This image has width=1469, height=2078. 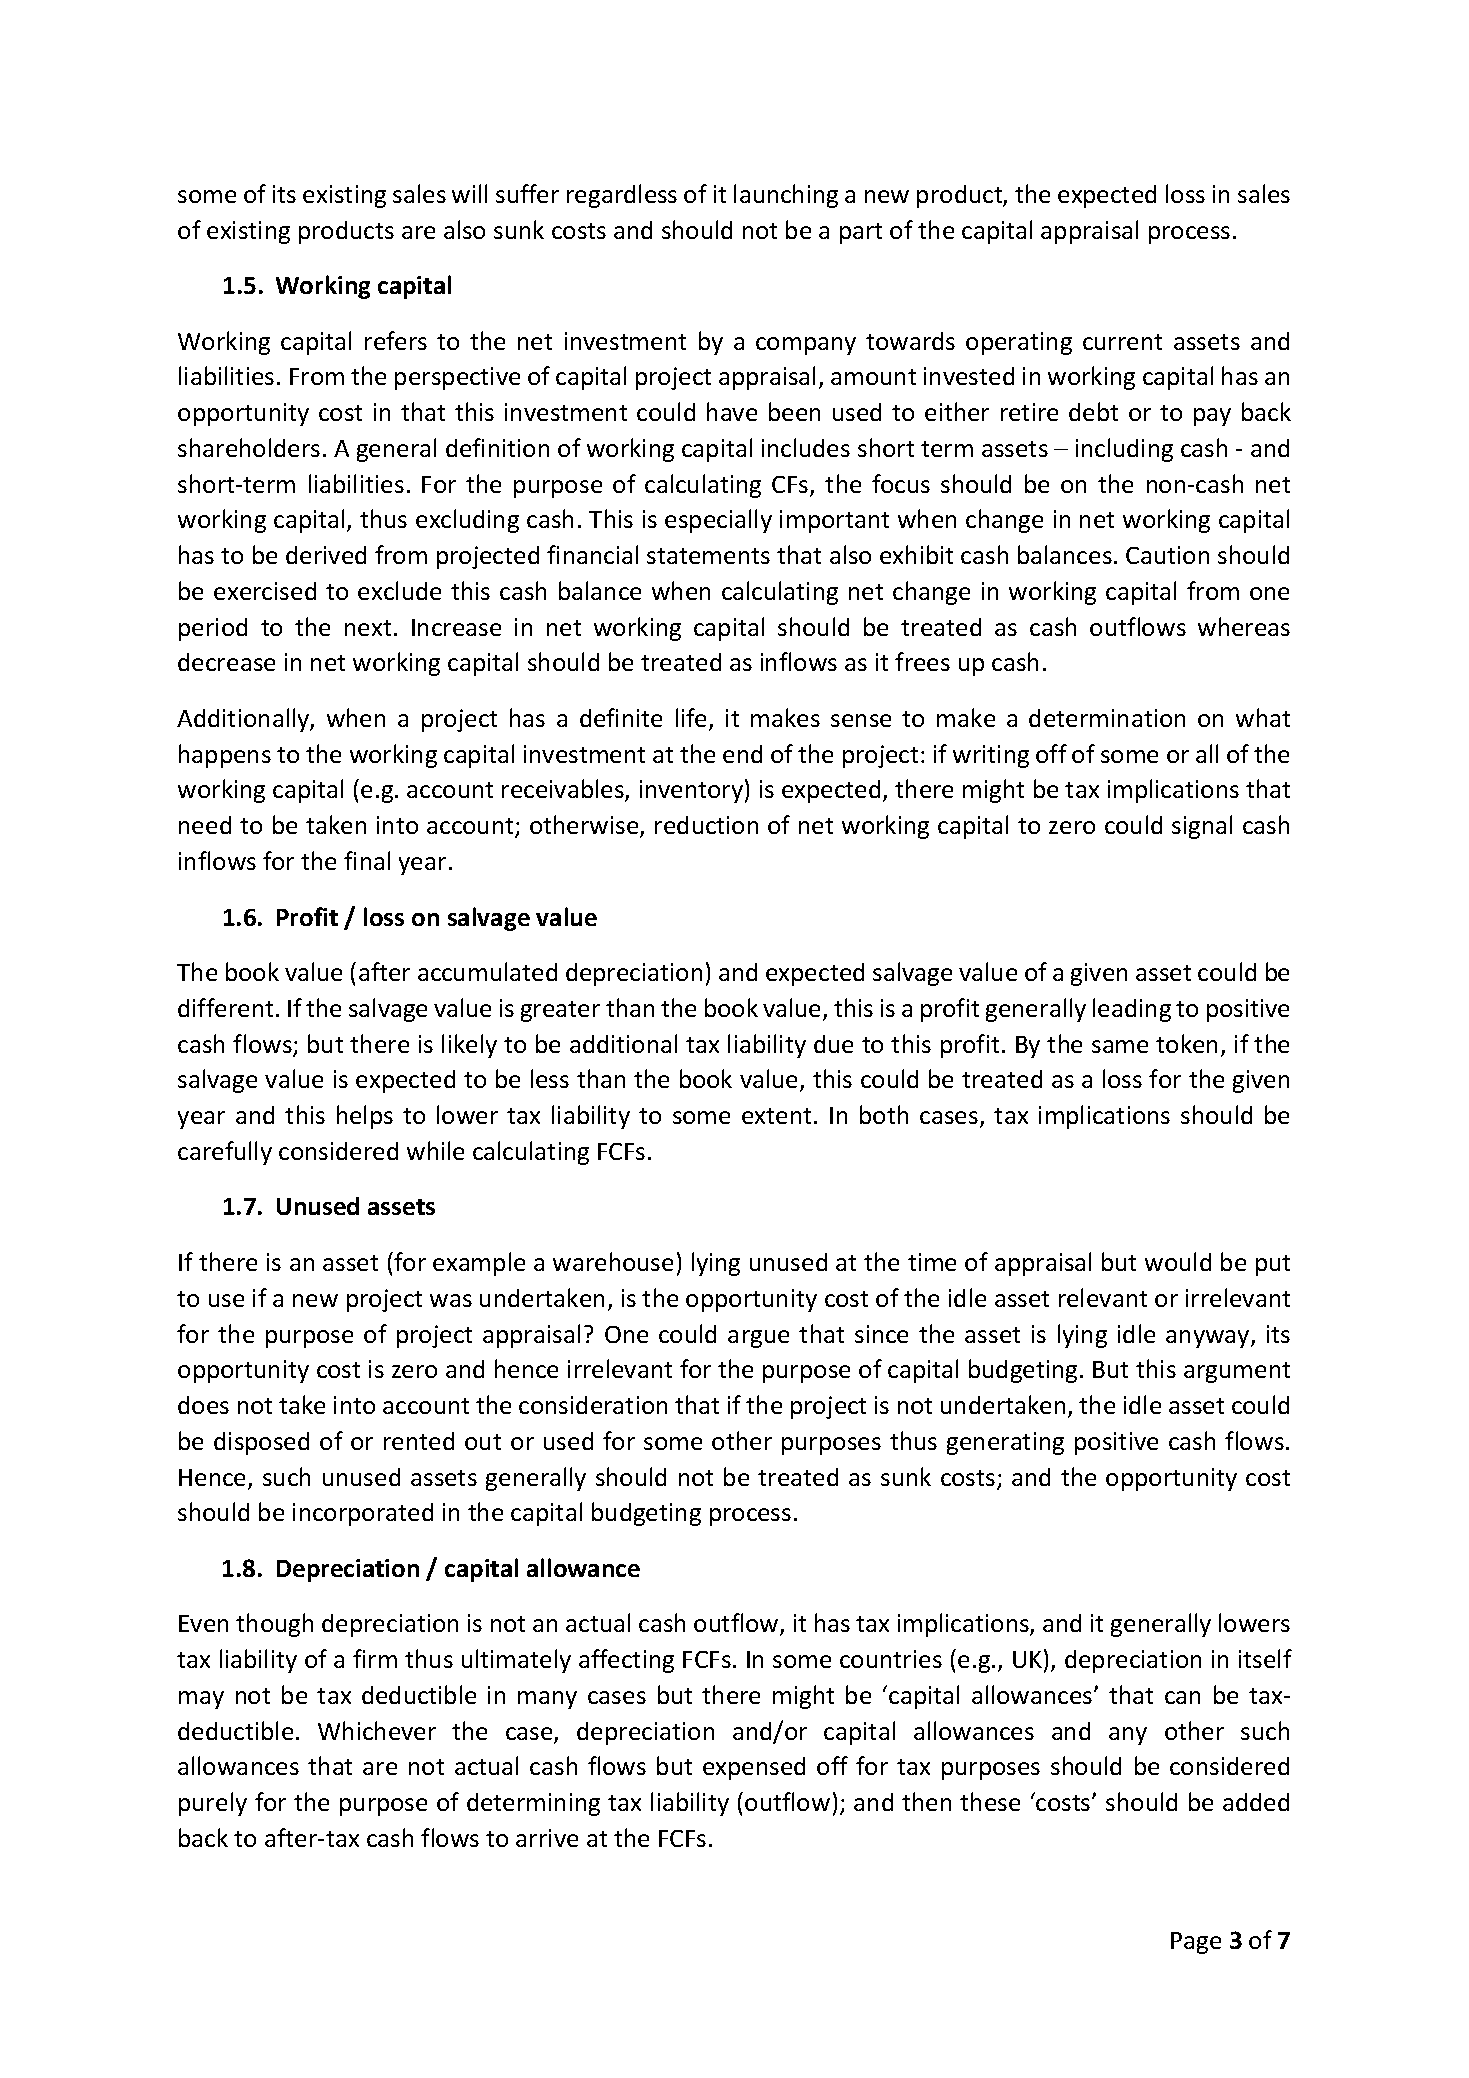 What do you see at coordinates (213, 1804) in the image?
I see `purely` at bounding box center [213, 1804].
